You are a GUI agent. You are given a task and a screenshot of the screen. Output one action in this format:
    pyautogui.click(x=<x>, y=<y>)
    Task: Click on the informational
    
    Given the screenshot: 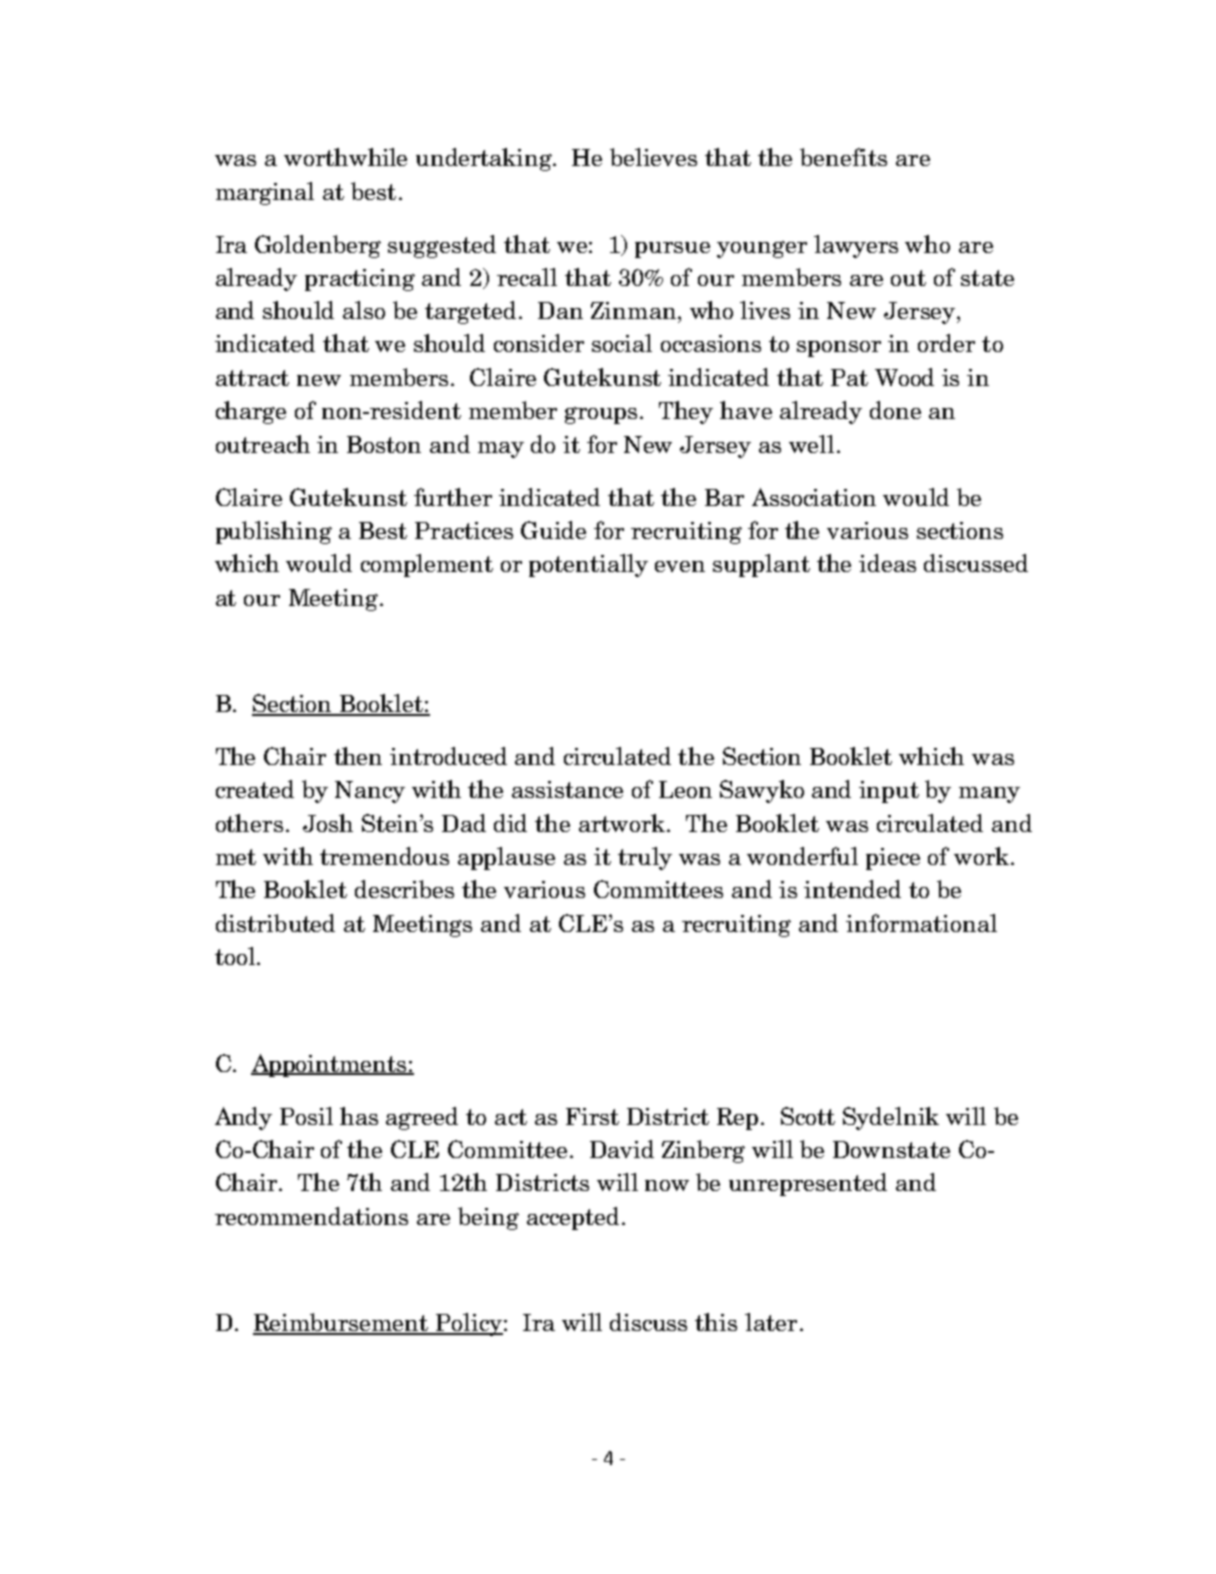 What is the action you would take?
    pyautogui.click(x=921, y=923)
